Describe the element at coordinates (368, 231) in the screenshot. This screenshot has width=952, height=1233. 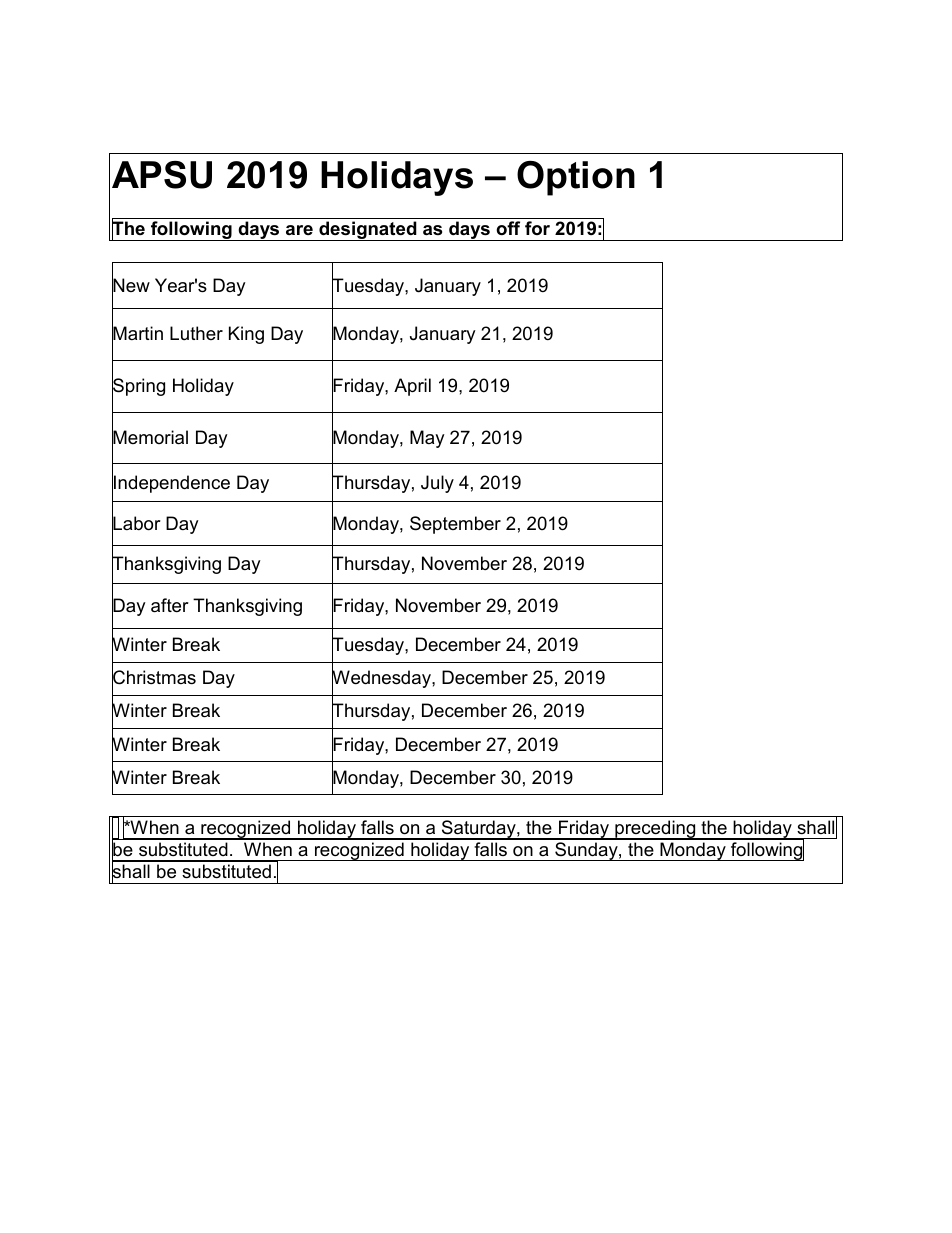
I see `designated` at that location.
